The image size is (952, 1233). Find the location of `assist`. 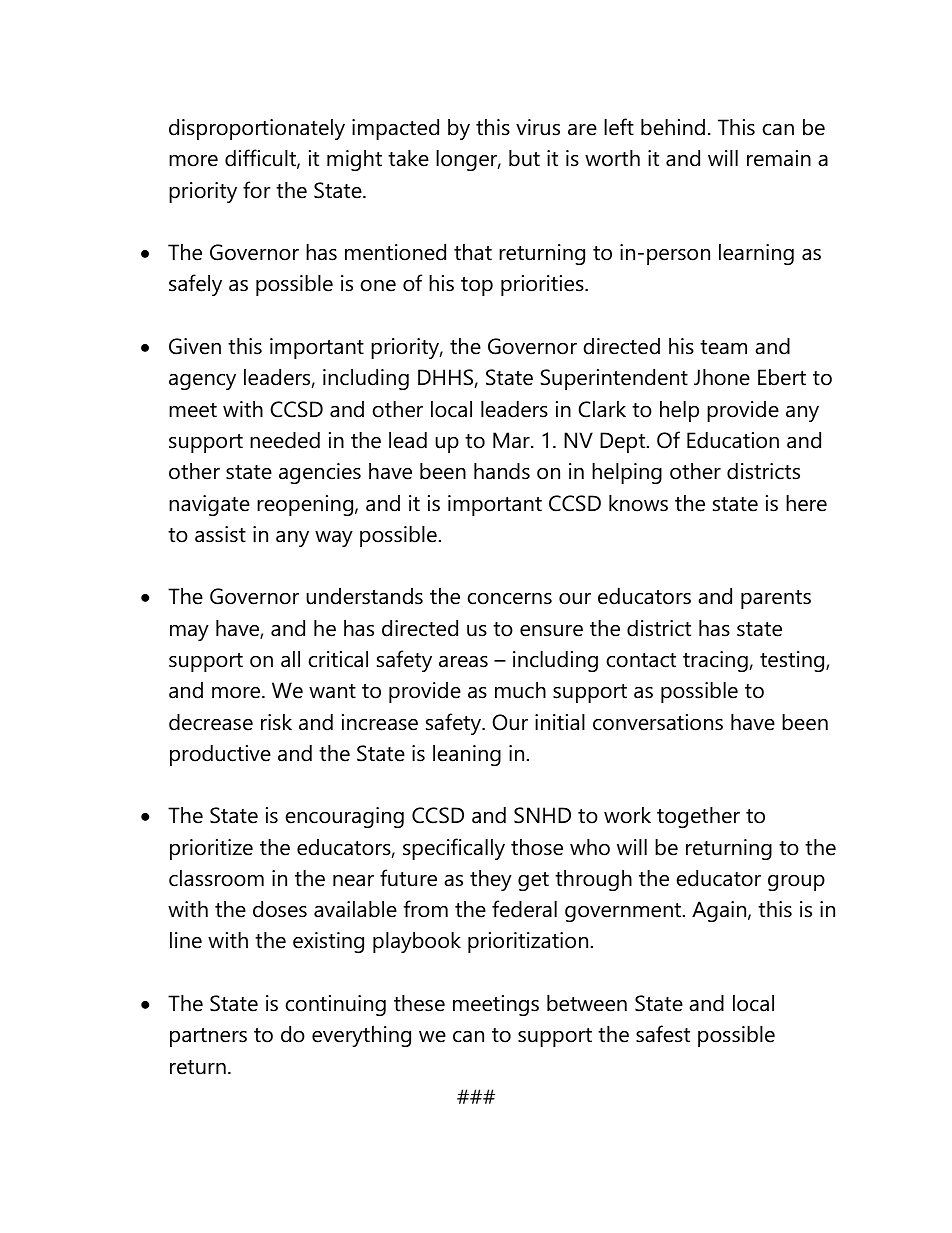

assist is located at coordinates (220, 534).
